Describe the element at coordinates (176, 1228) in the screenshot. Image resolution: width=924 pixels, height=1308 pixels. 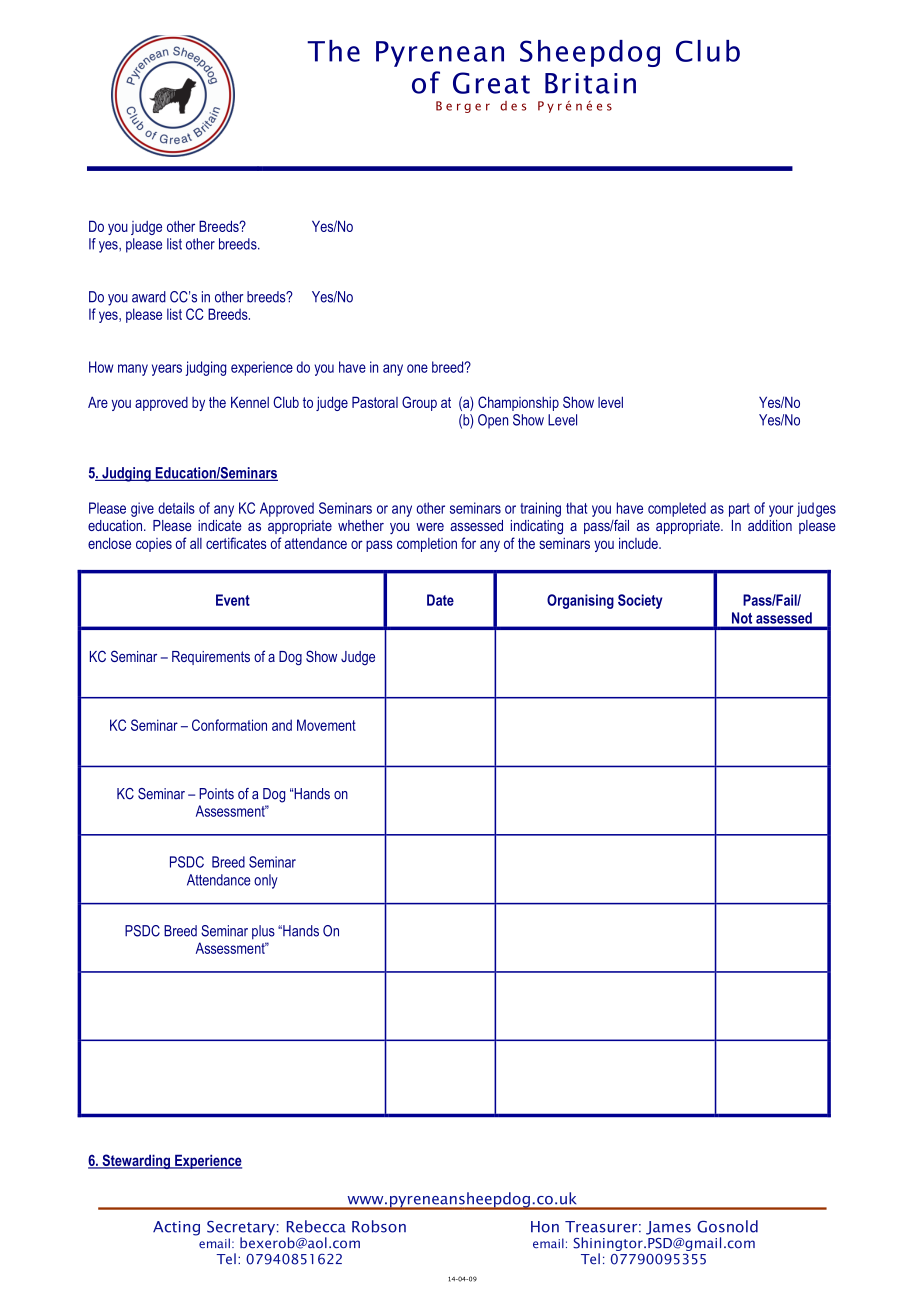
I see `Acting` at that location.
